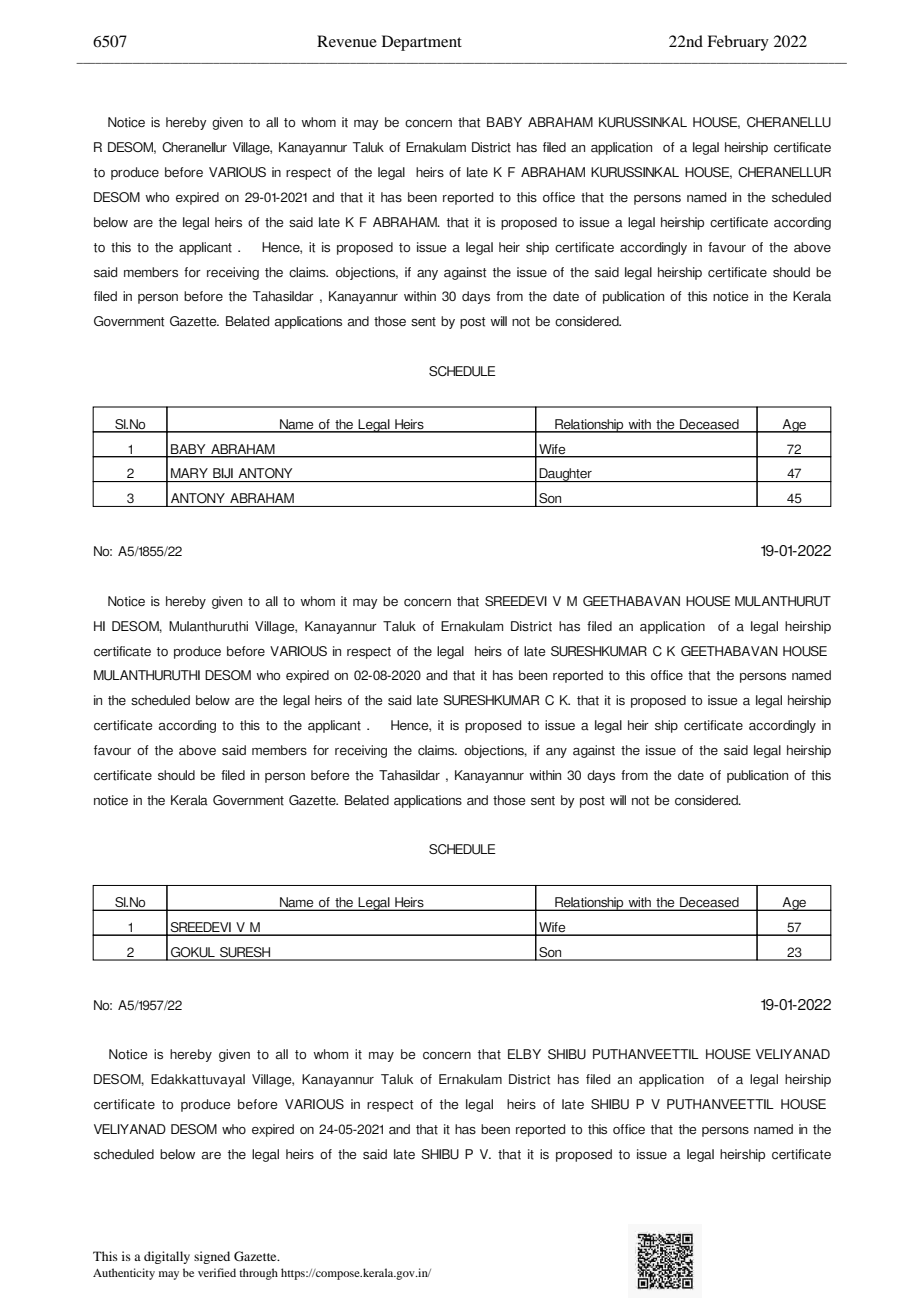  Describe the element at coordinates (738, 43) in the screenshot. I see `February` at that location.
